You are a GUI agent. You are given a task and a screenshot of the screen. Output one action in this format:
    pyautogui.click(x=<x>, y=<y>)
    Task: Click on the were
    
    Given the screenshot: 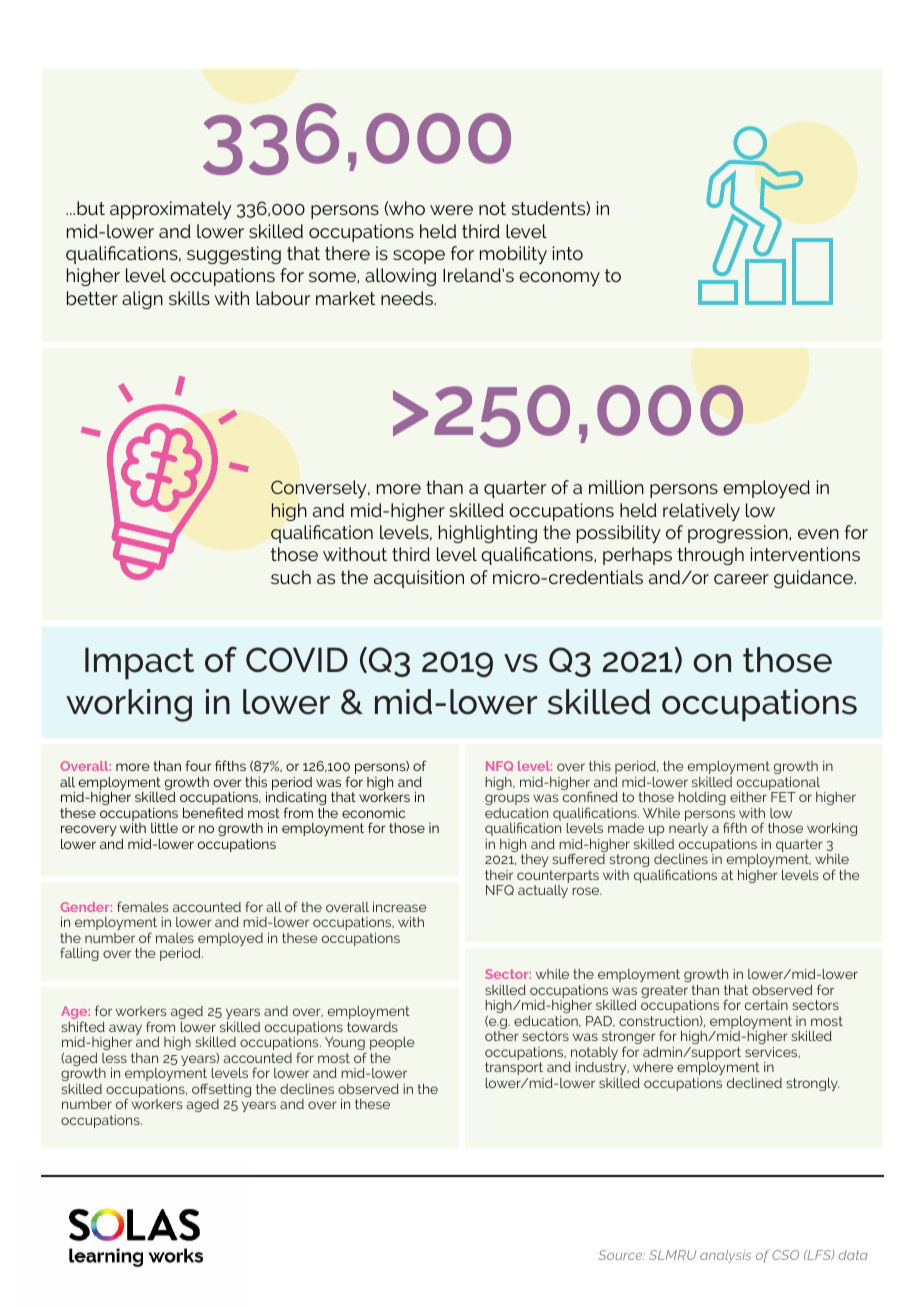 What is the action you would take?
    pyautogui.click(x=451, y=210)
